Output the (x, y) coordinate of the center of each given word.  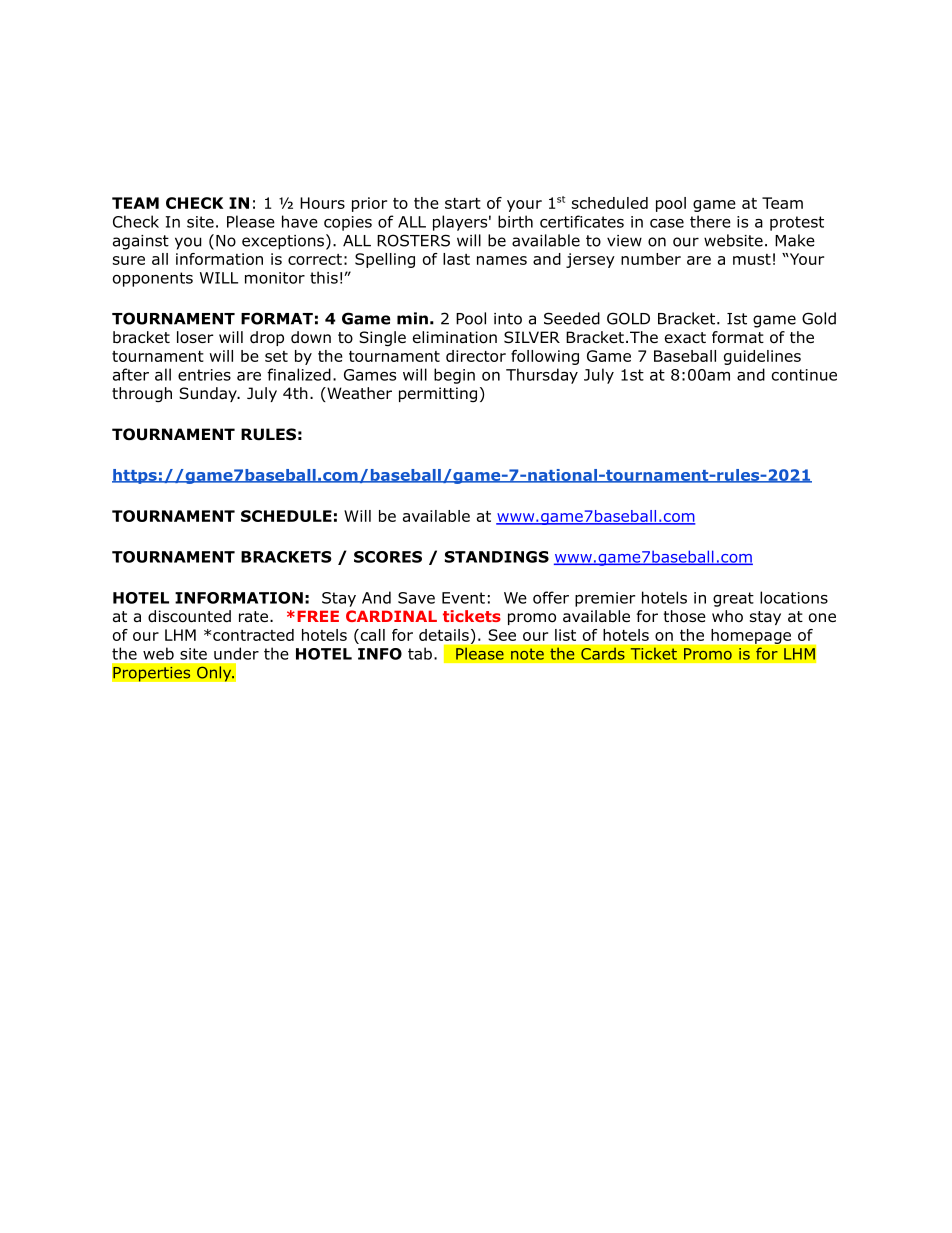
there (710, 221)
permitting (438, 394)
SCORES (388, 557)
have (300, 221)
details (444, 635)
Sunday (209, 394)
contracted (253, 635)
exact (685, 337)
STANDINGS (497, 557)
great (733, 599)
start (463, 203)
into (508, 319)
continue (804, 375)
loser (195, 337)
